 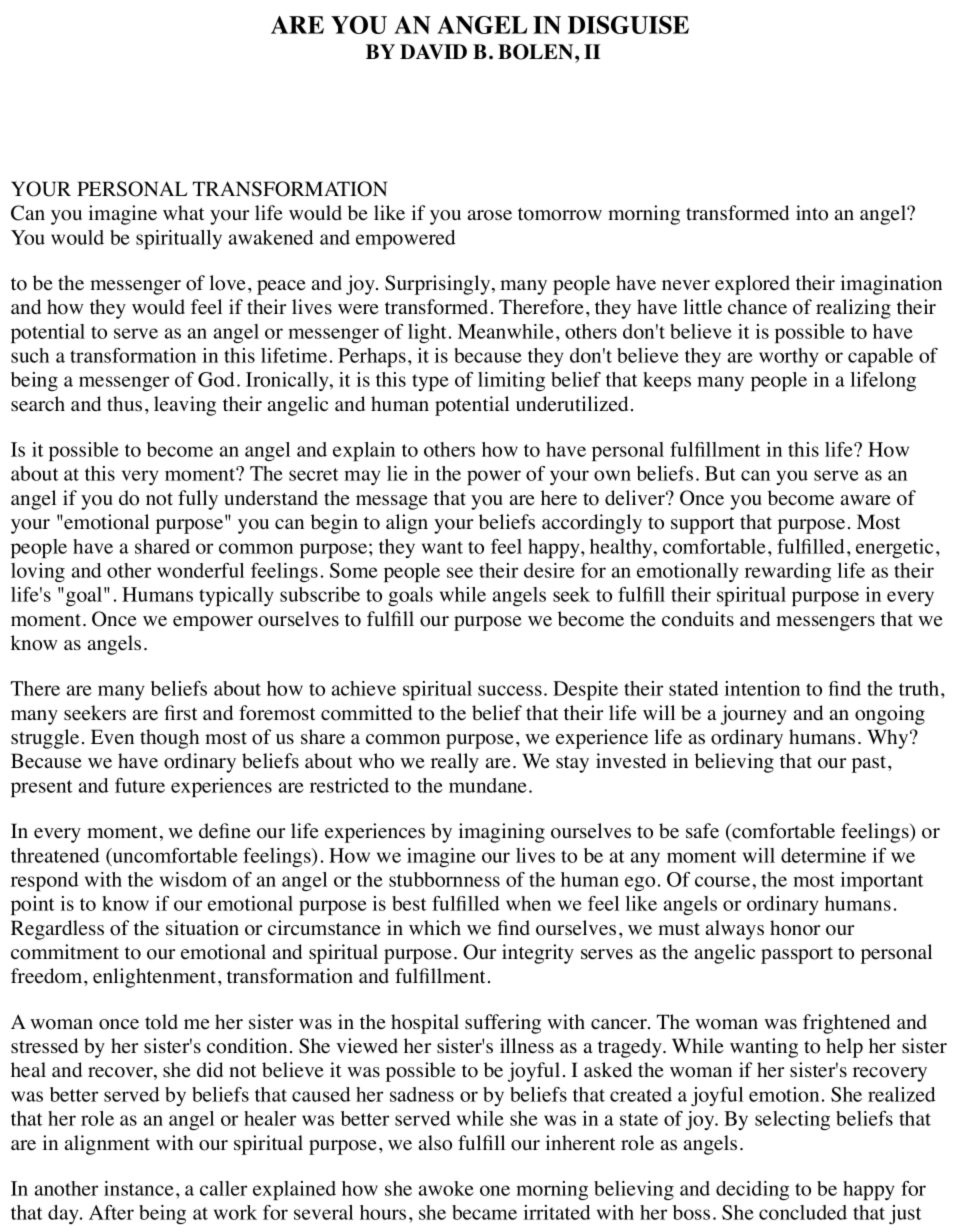 What do you see at coordinates (184, 212) in the image?
I see `what` at bounding box center [184, 212].
